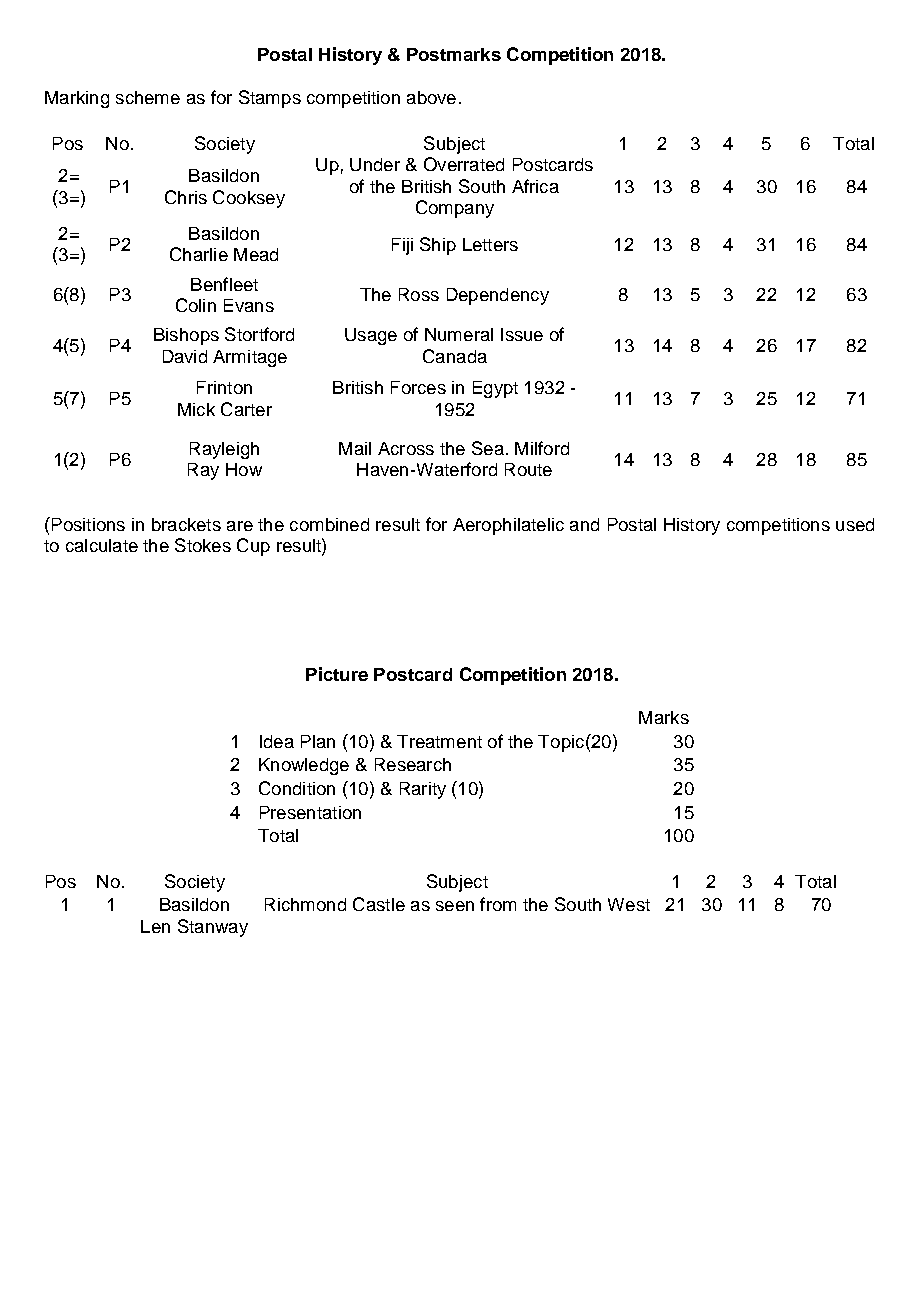 The height and width of the screenshot is (1308, 924). Describe the element at coordinates (535, 186) in the screenshot. I see `Africa` at that location.
